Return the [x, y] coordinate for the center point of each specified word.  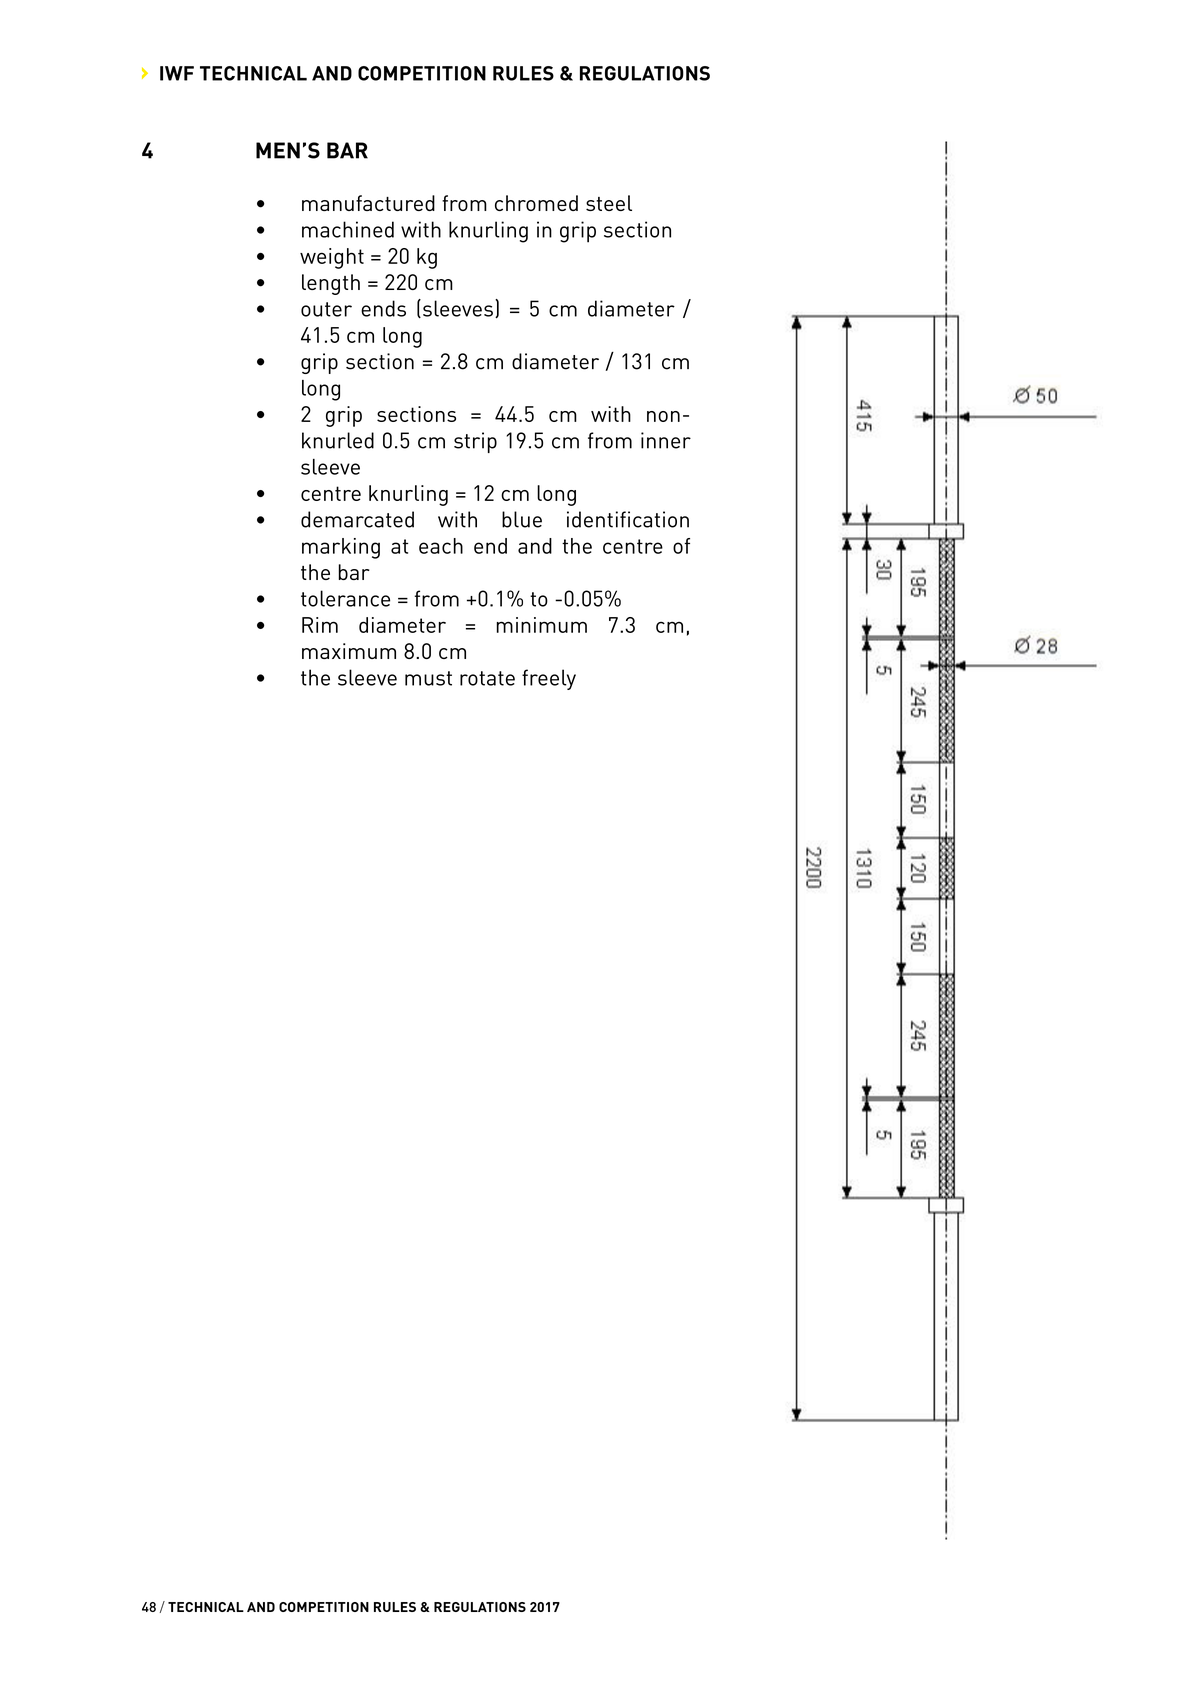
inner [666, 440]
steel [609, 203]
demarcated [357, 519]
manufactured [368, 203]
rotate [487, 678]
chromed [536, 203]
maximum [349, 651]
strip [475, 442]
